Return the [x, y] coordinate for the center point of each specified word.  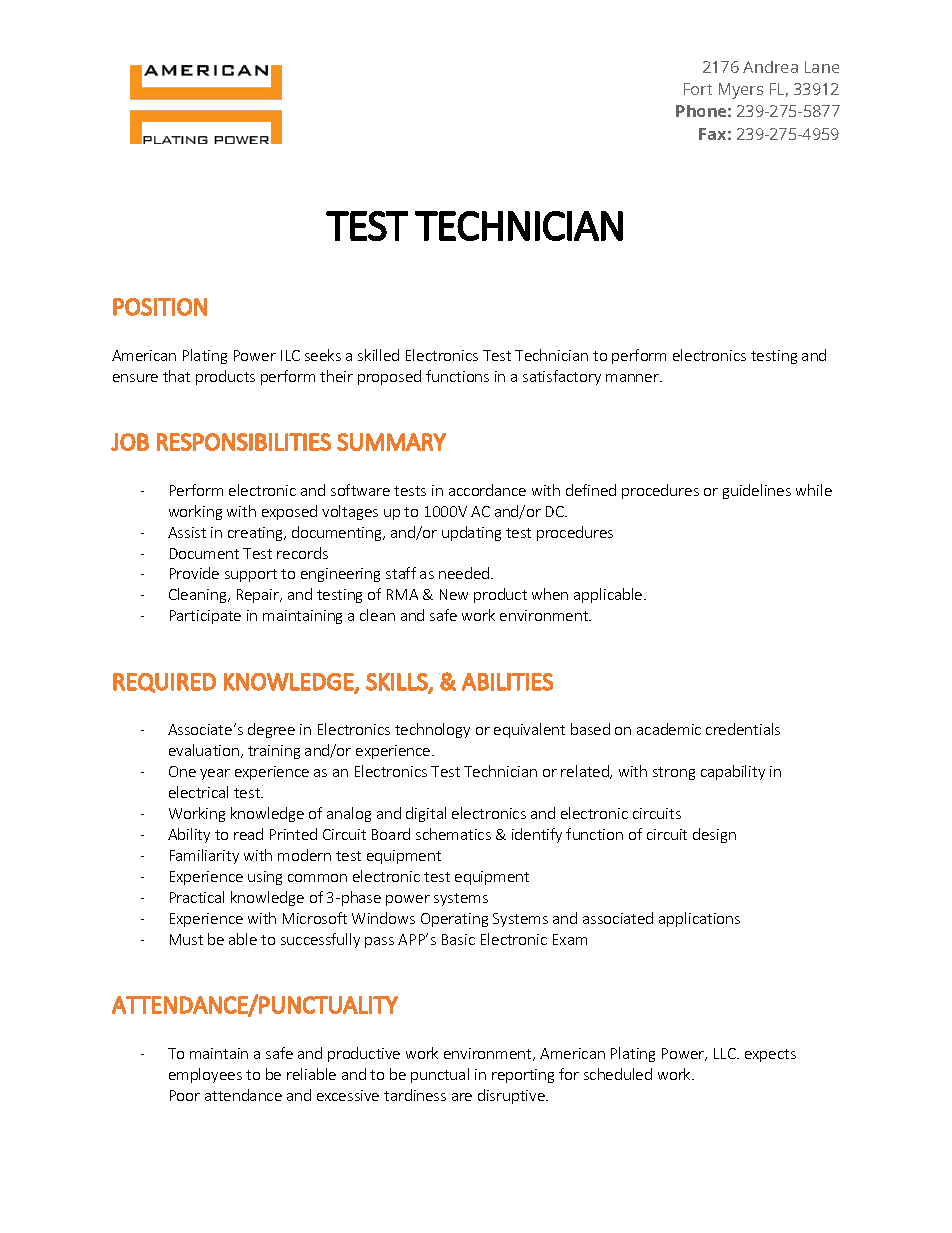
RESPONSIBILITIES [244, 442]
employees [205, 1075]
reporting [523, 1076]
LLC [726, 1053]
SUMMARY [391, 442]
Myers [741, 91]
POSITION [160, 307]
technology [432, 730]
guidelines [757, 491]
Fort [698, 89]
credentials [743, 729]
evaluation [204, 750]
